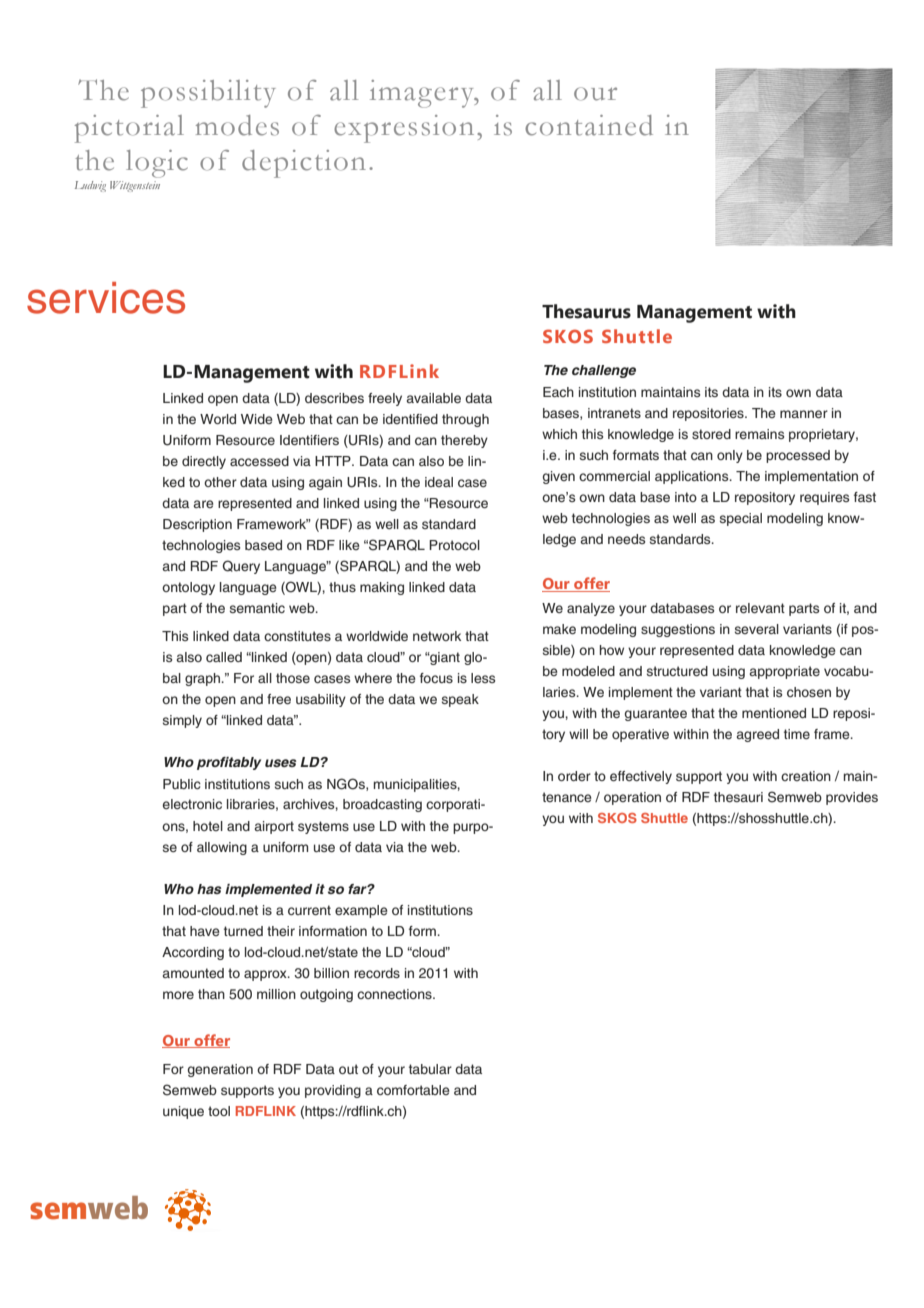  What do you see at coordinates (220, 1070) in the image?
I see `generation` at bounding box center [220, 1070].
